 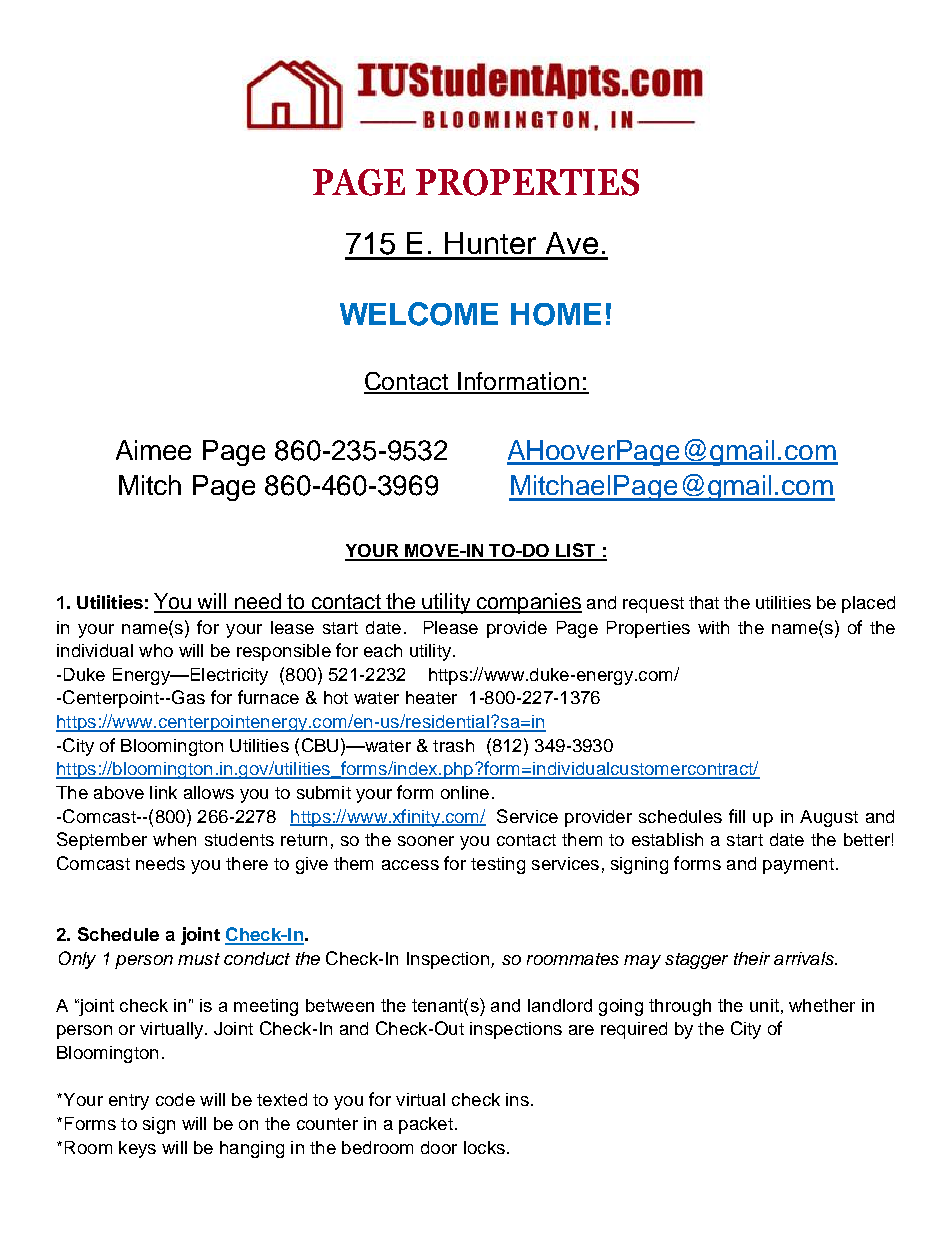 I want to click on trash, so click(x=453, y=745).
